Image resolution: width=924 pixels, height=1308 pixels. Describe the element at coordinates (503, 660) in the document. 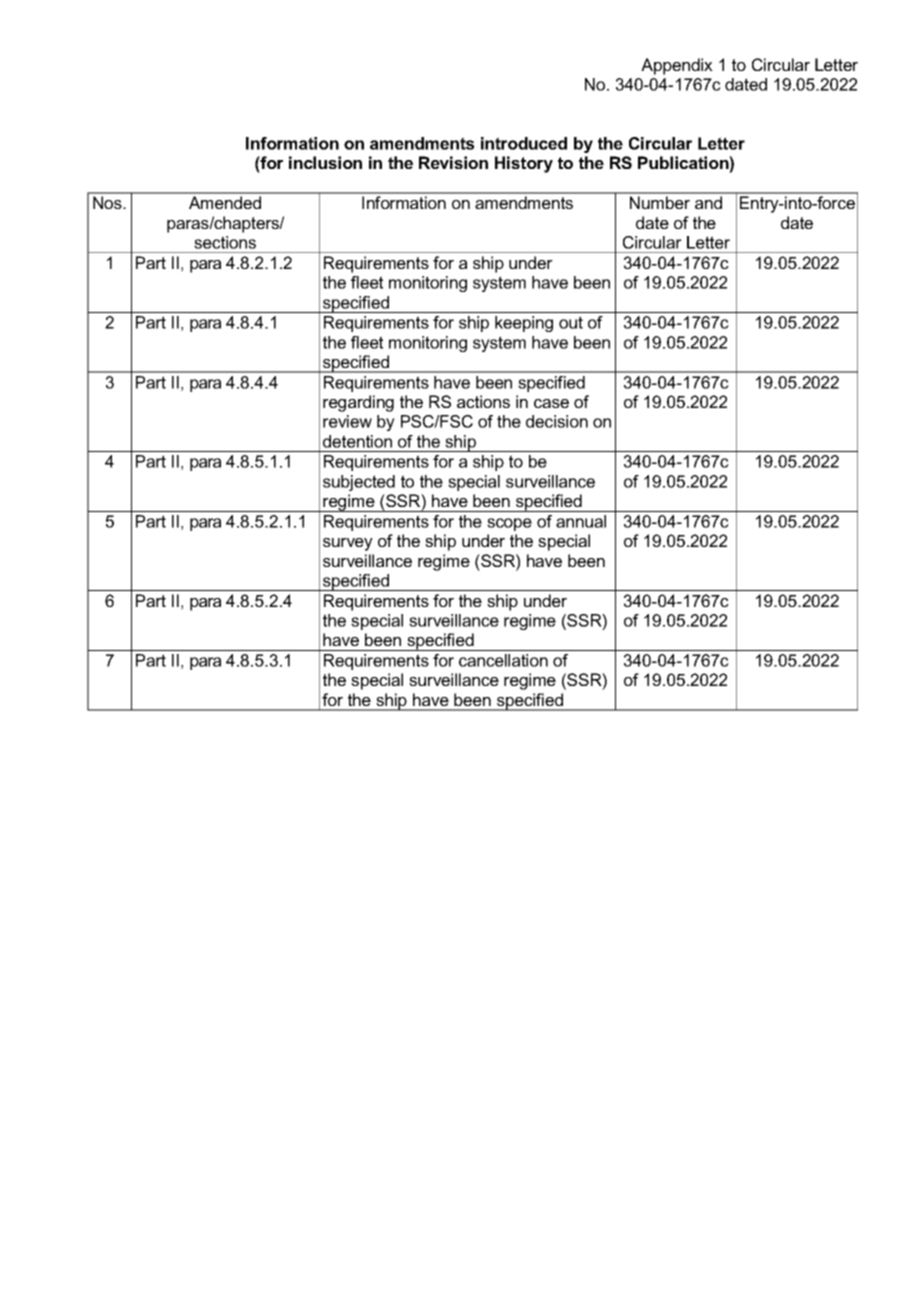

I see `cancellation` at that location.
